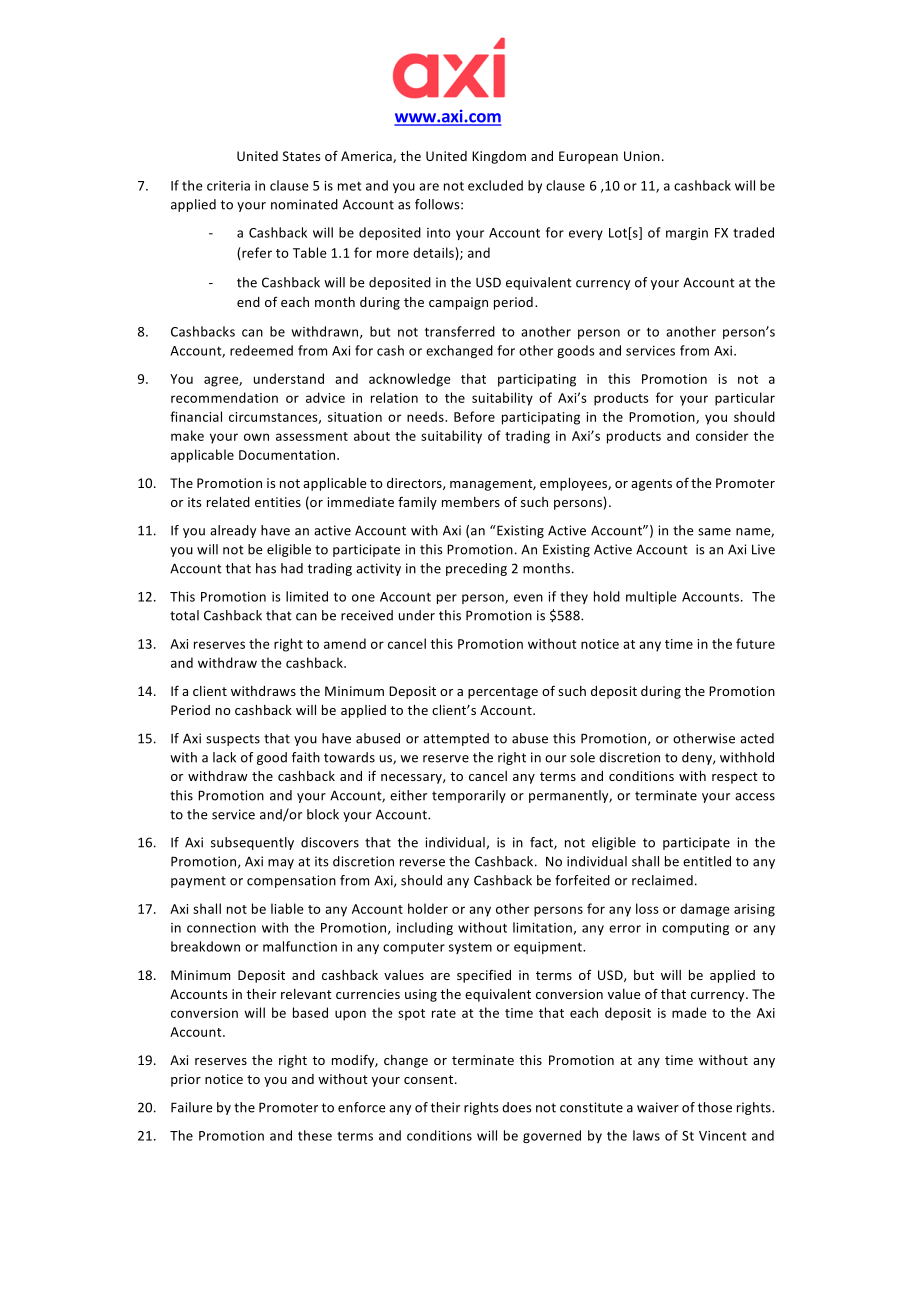  Describe the element at coordinates (687, 234) in the screenshot. I see `margin` at that location.
